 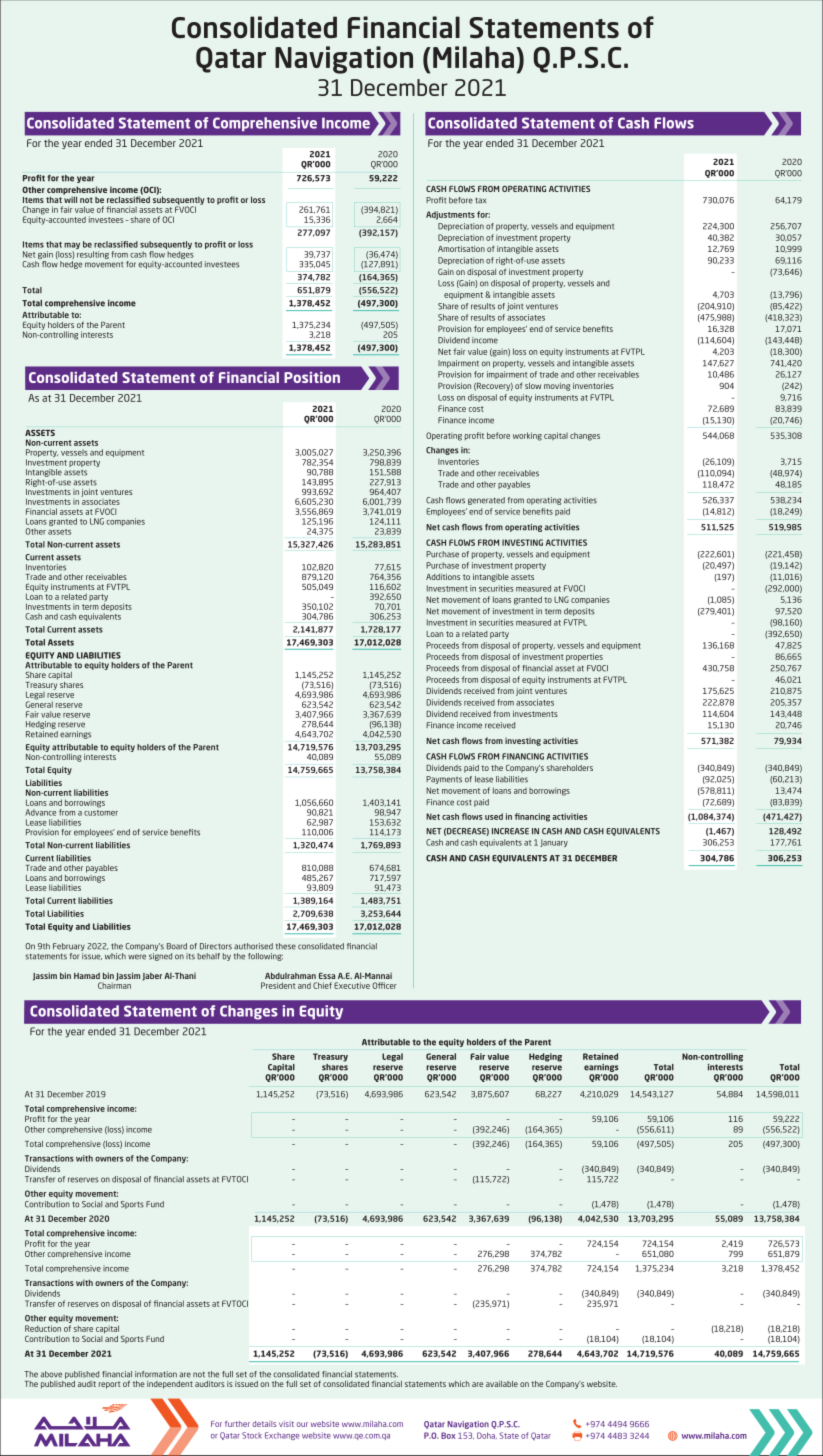 I want to click on Executive, so click(x=352, y=985).
